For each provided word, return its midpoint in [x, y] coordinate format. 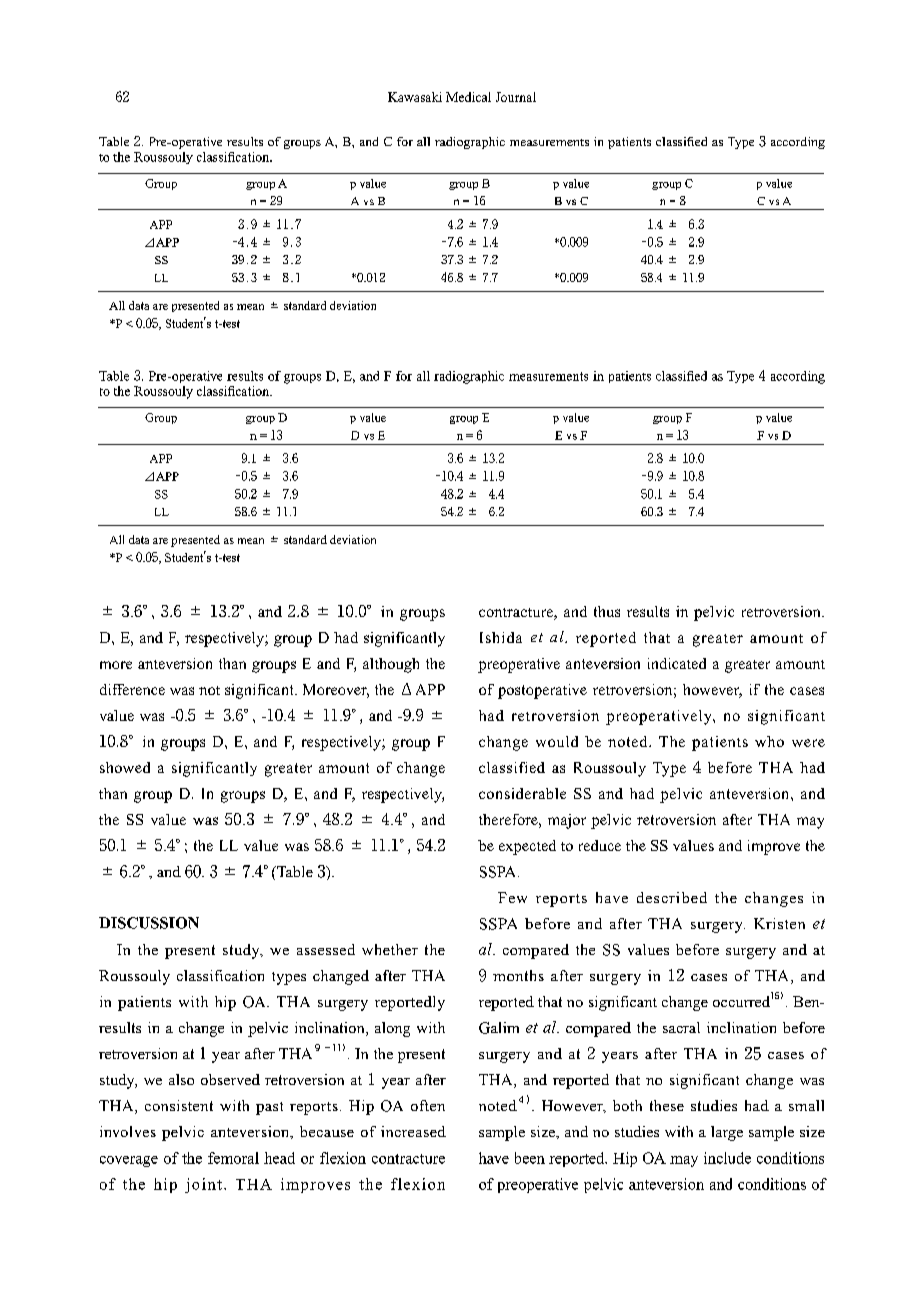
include [727, 1158]
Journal [516, 97]
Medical [468, 97]
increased [413, 1131]
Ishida [501, 637]
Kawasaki [415, 97]
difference [132, 689]
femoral [233, 1158]
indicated [677, 663]
